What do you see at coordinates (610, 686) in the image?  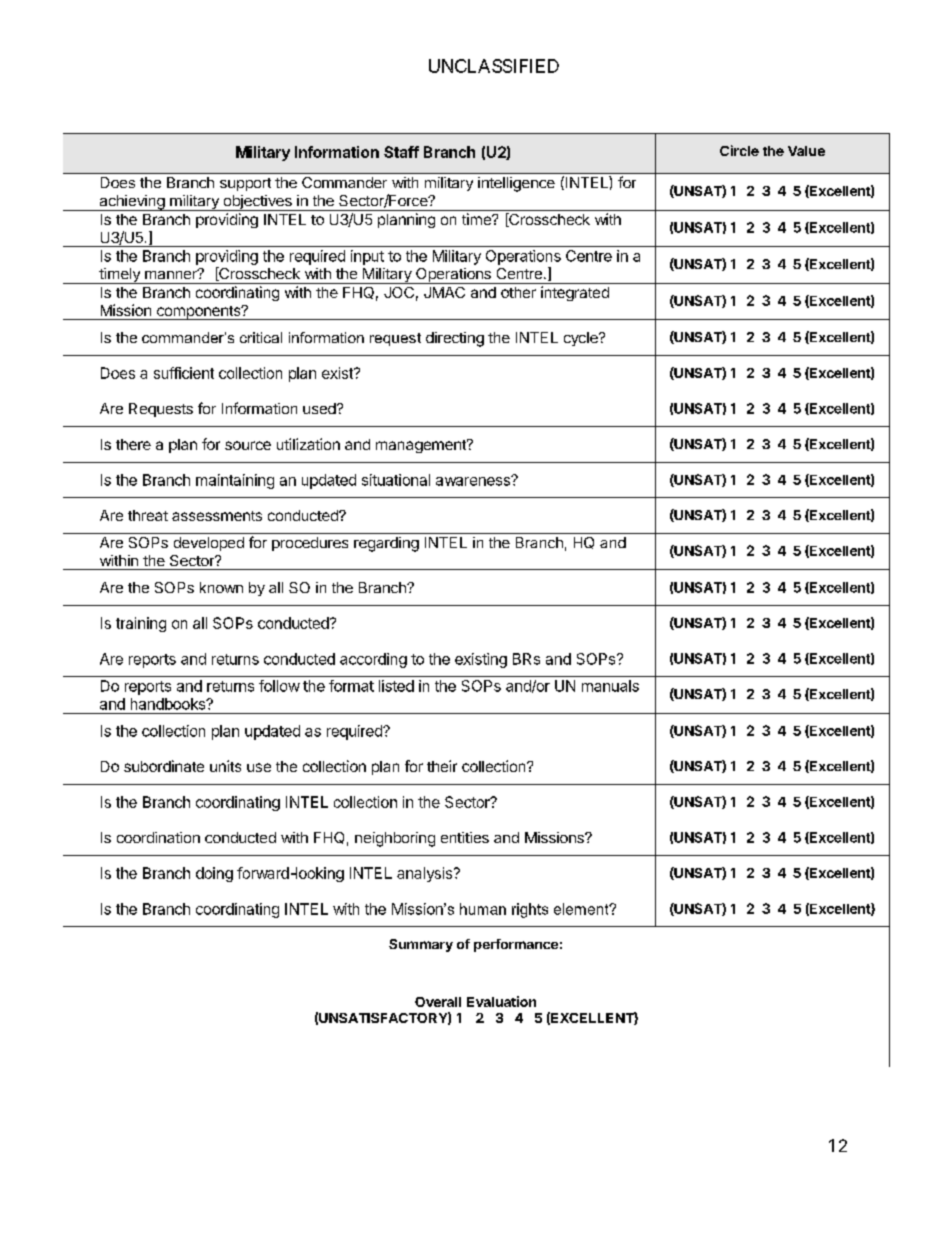 I see `manuals` at bounding box center [610, 686].
